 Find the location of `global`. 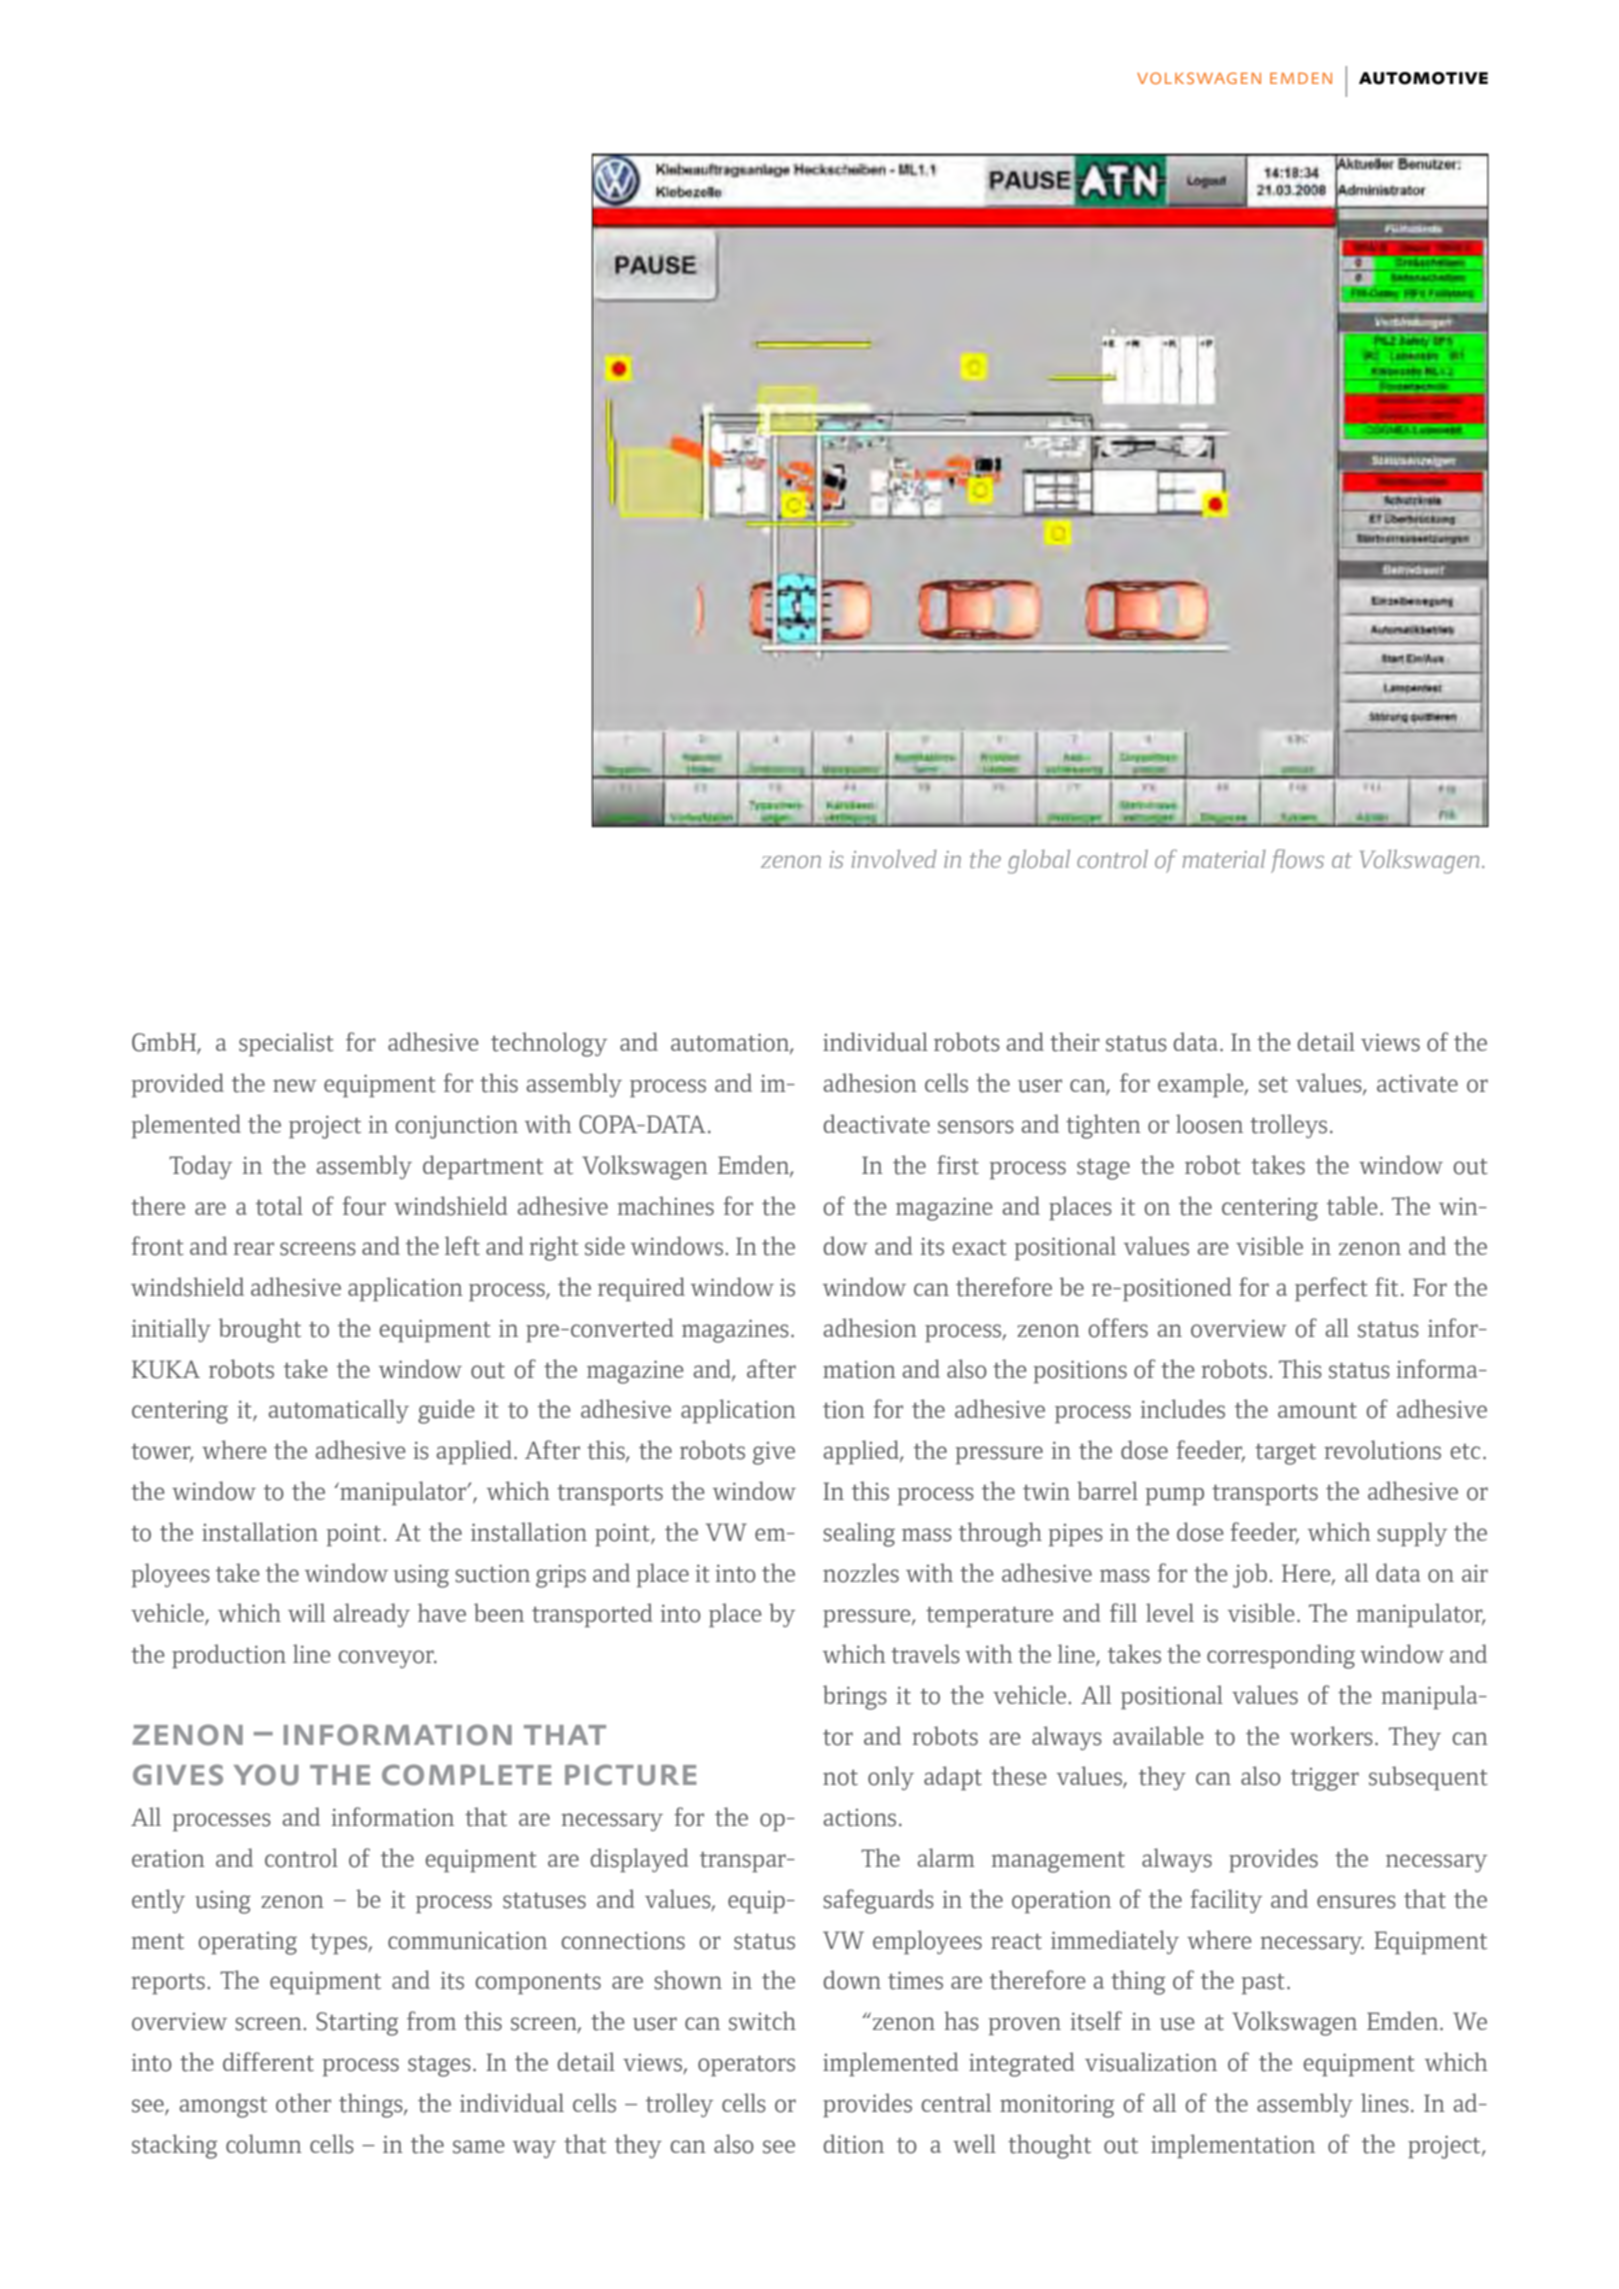

global is located at coordinates (1039, 862).
